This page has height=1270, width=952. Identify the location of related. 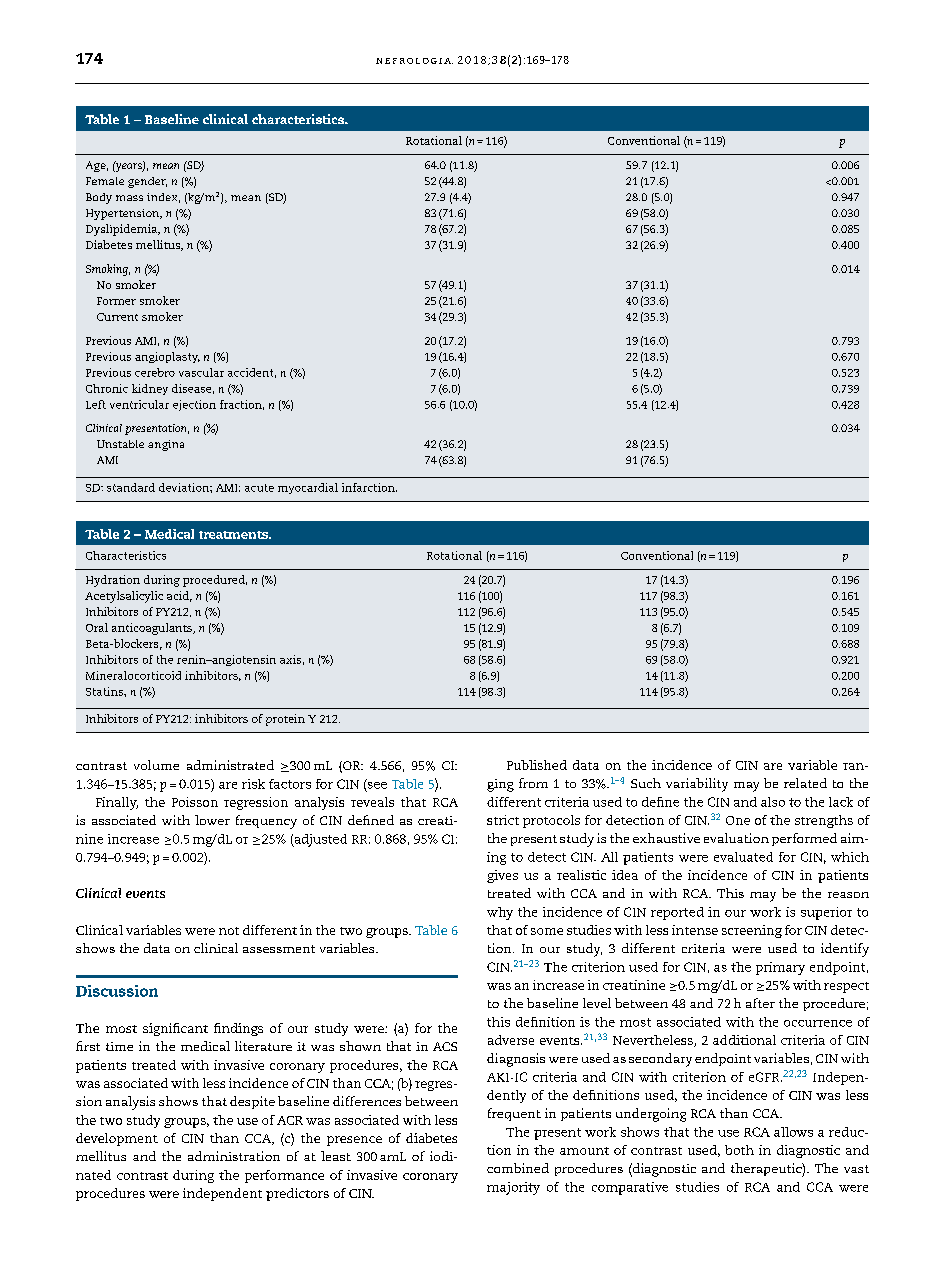
(805, 783).
